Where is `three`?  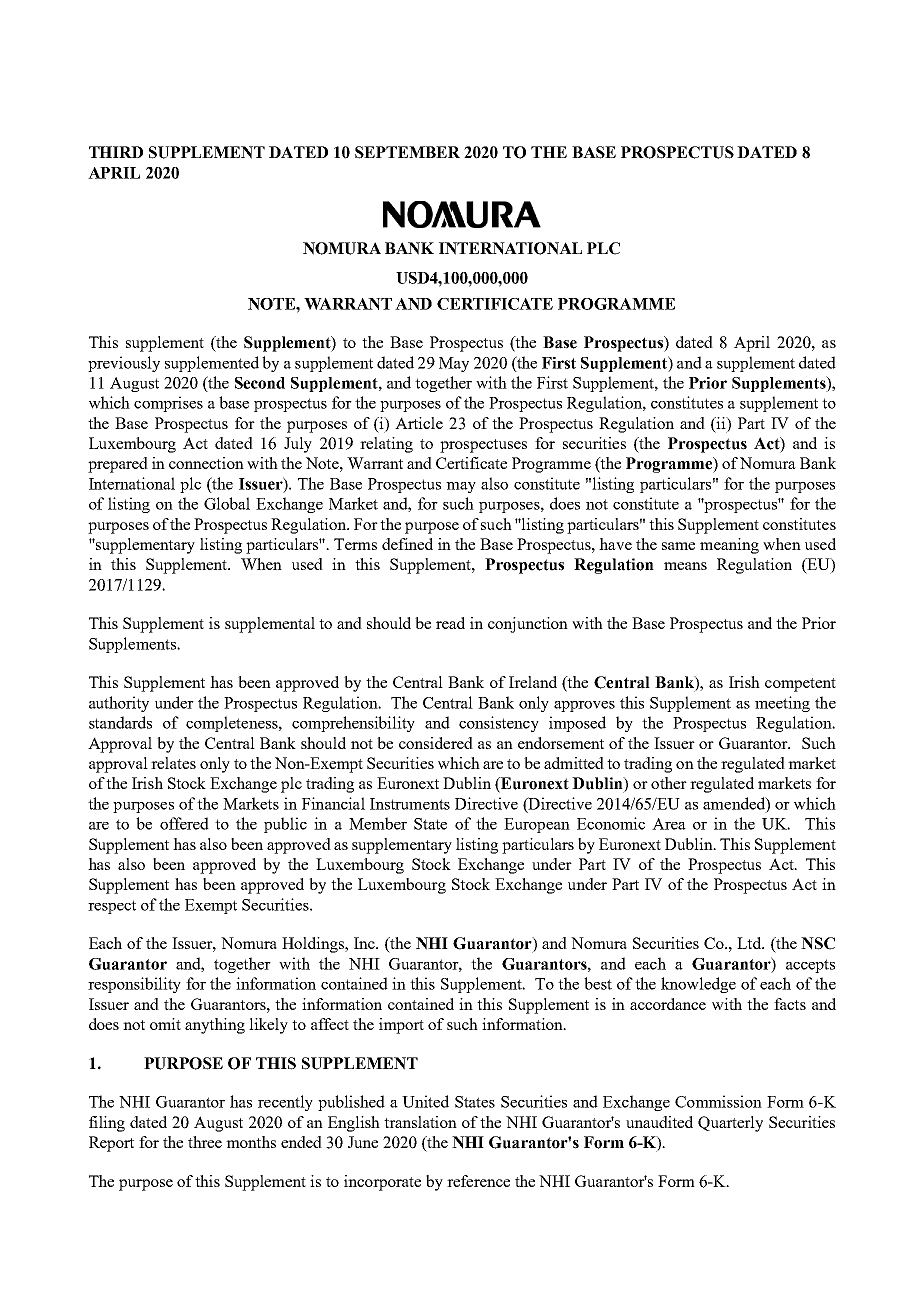
three is located at coordinates (205, 1142).
